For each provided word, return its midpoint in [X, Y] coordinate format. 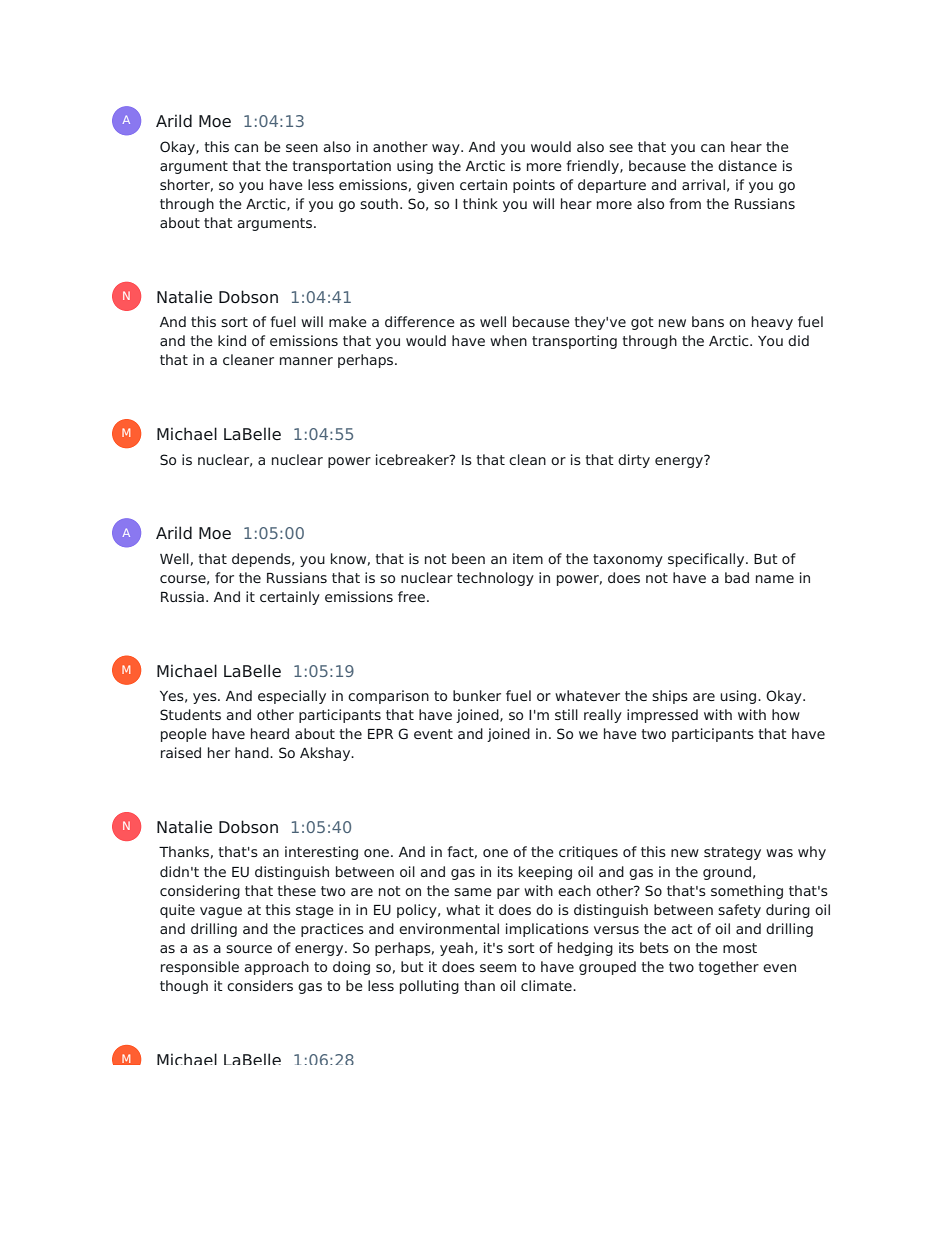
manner [306, 361]
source [249, 949]
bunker [477, 695]
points [534, 186]
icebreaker [413, 459]
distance [747, 165]
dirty [634, 461]
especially [292, 697]
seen [302, 148]
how [786, 714]
